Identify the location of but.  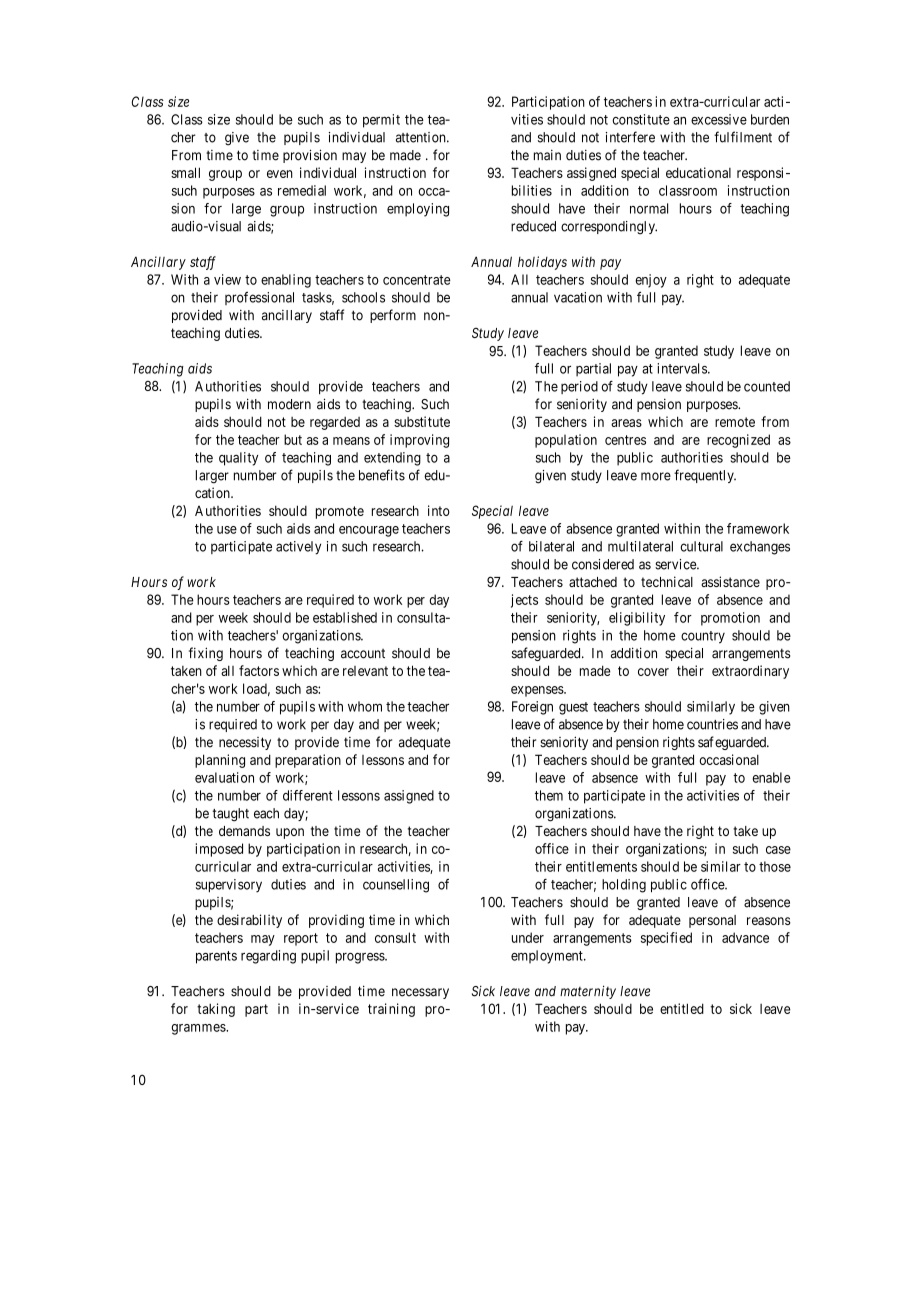
(293, 439).
